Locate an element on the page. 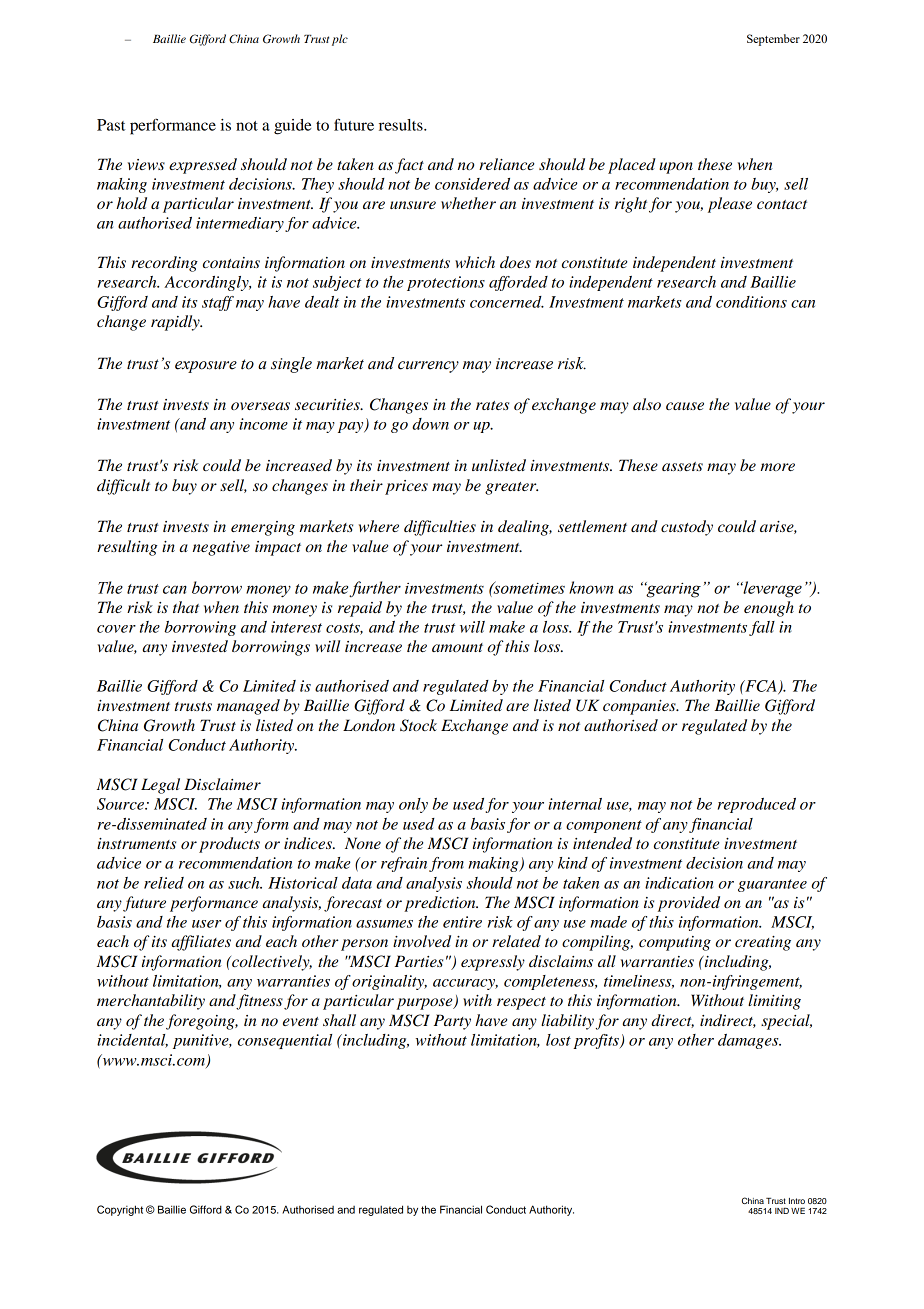  Disclaimer is located at coordinates (222, 784).
